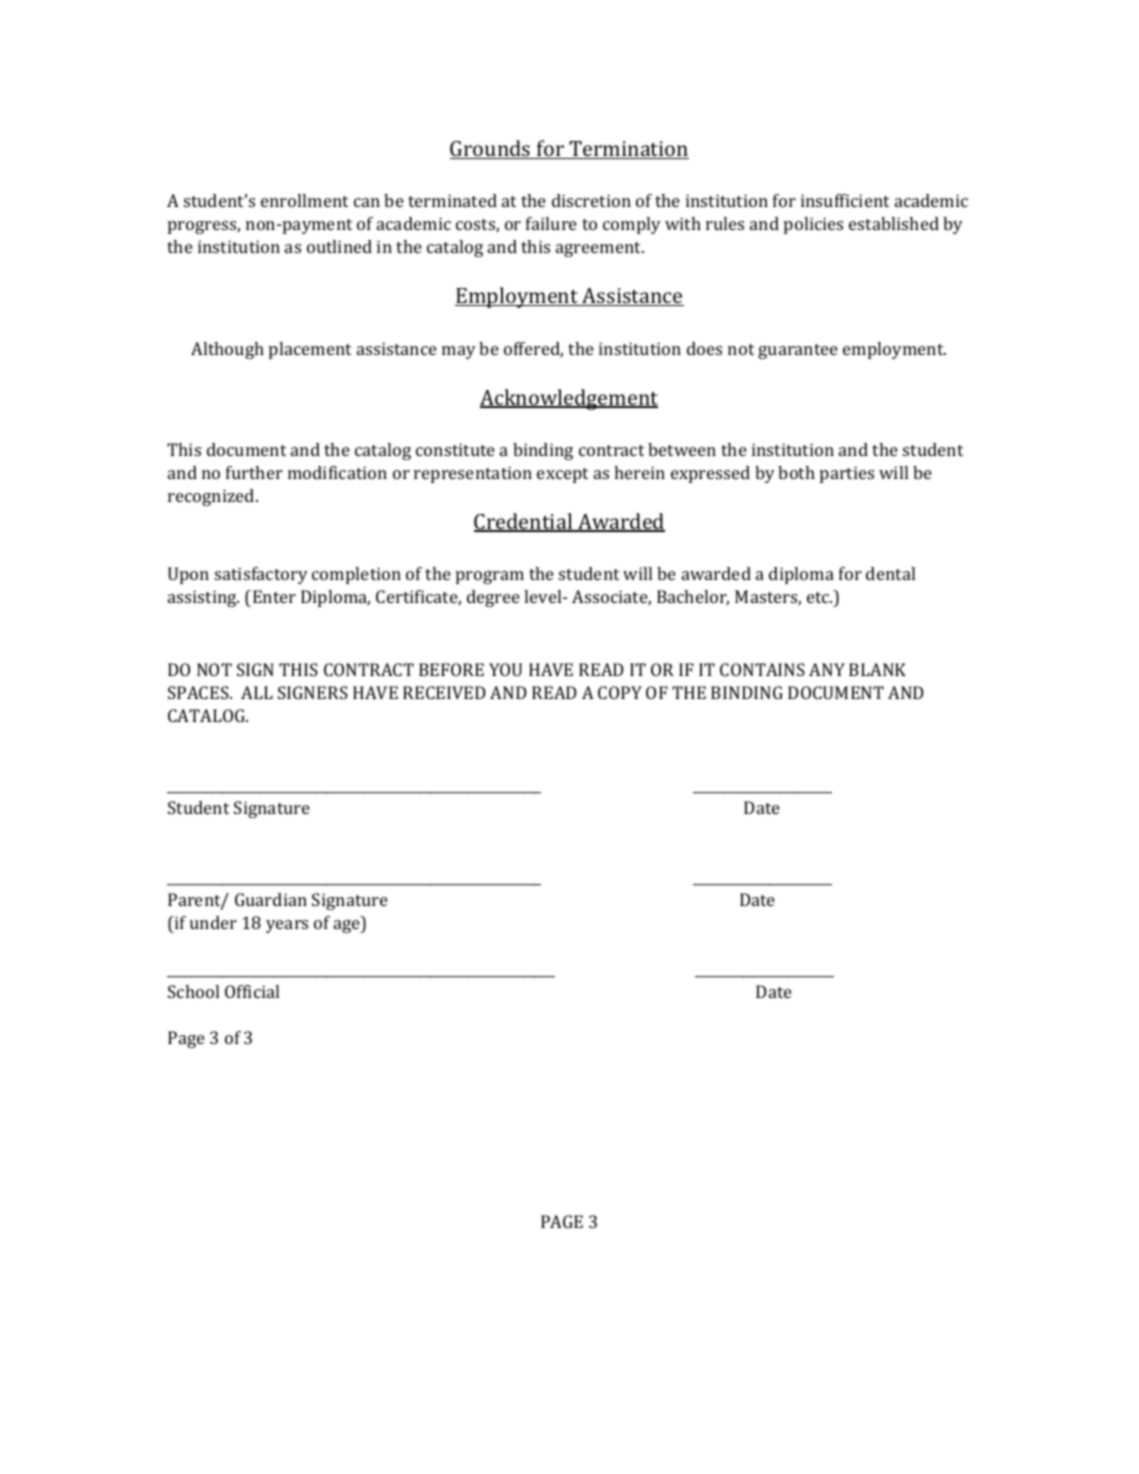 Image resolution: width=1139 pixels, height=1474 pixels. I want to click on program, so click(490, 577).
